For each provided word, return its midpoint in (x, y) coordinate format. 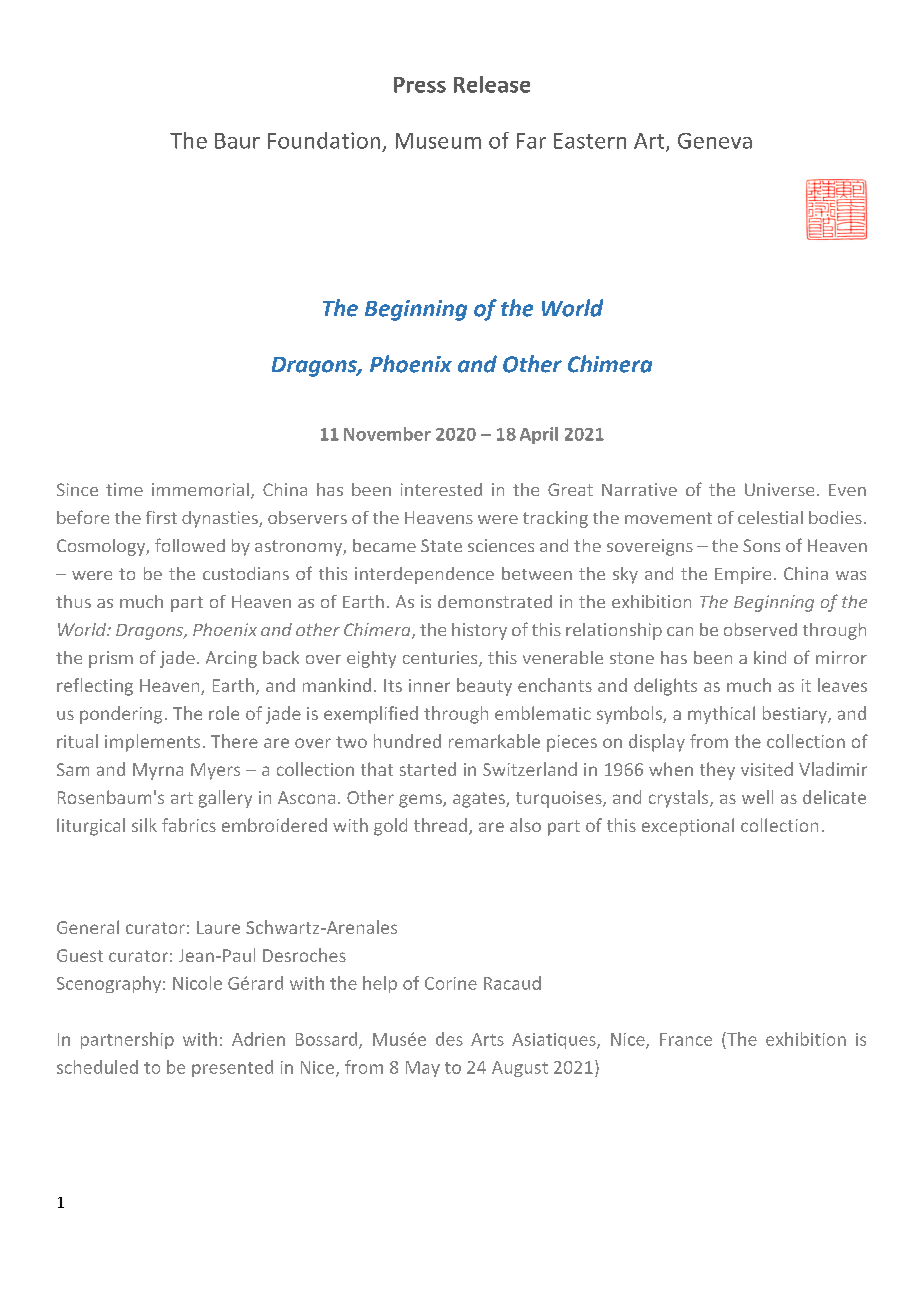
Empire (743, 575)
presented (232, 1068)
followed (190, 545)
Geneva (715, 141)
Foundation (324, 140)
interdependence (424, 575)
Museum (438, 141)
